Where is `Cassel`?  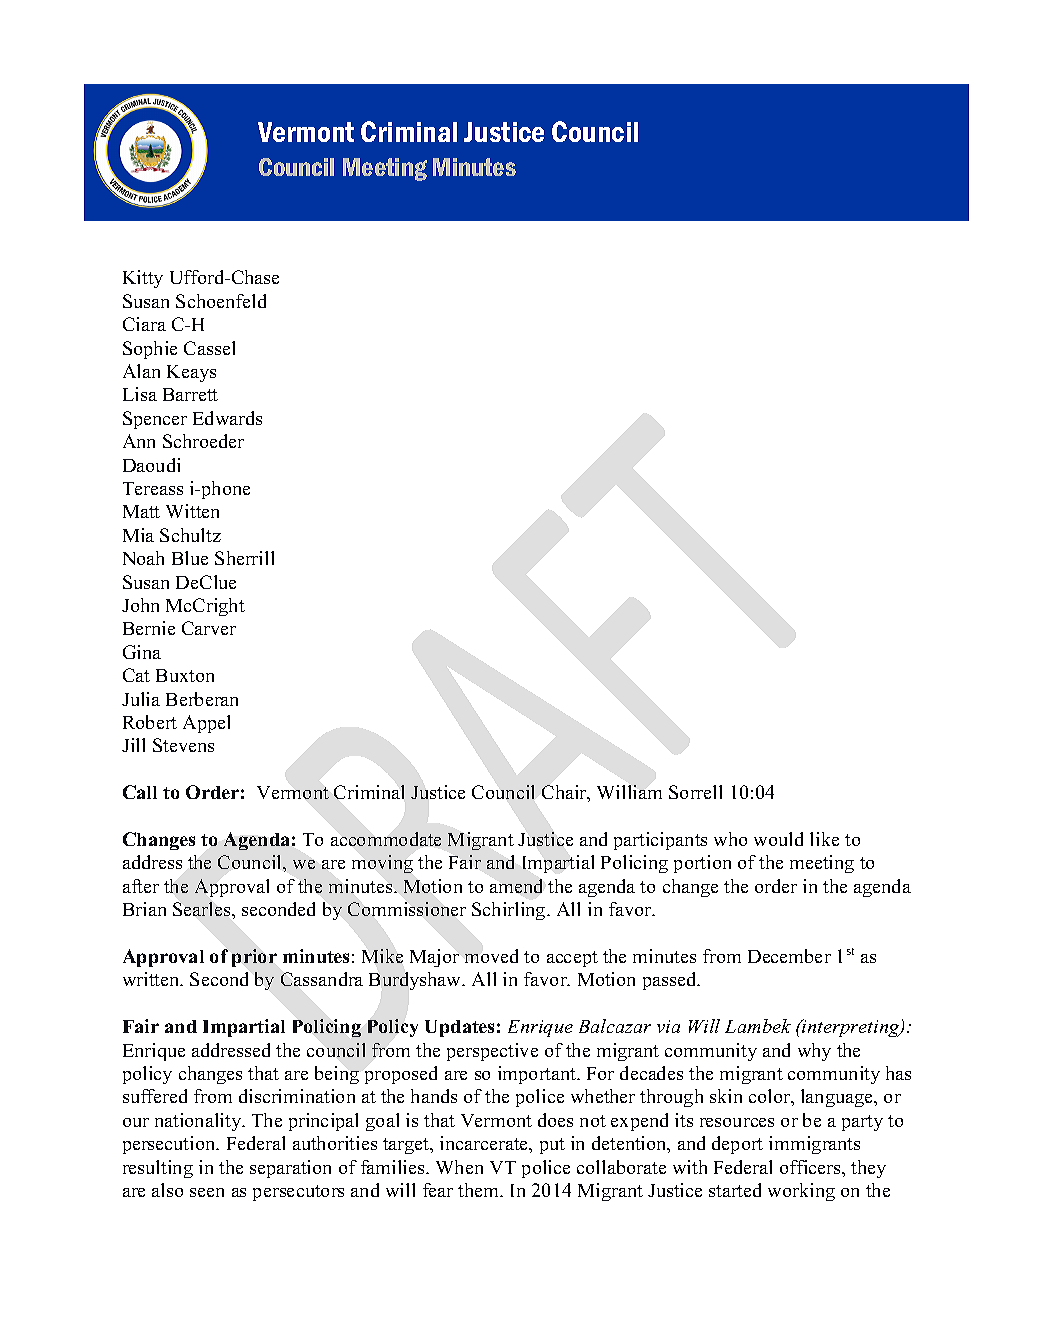
Cassel is located at coordinates (209, 348).
